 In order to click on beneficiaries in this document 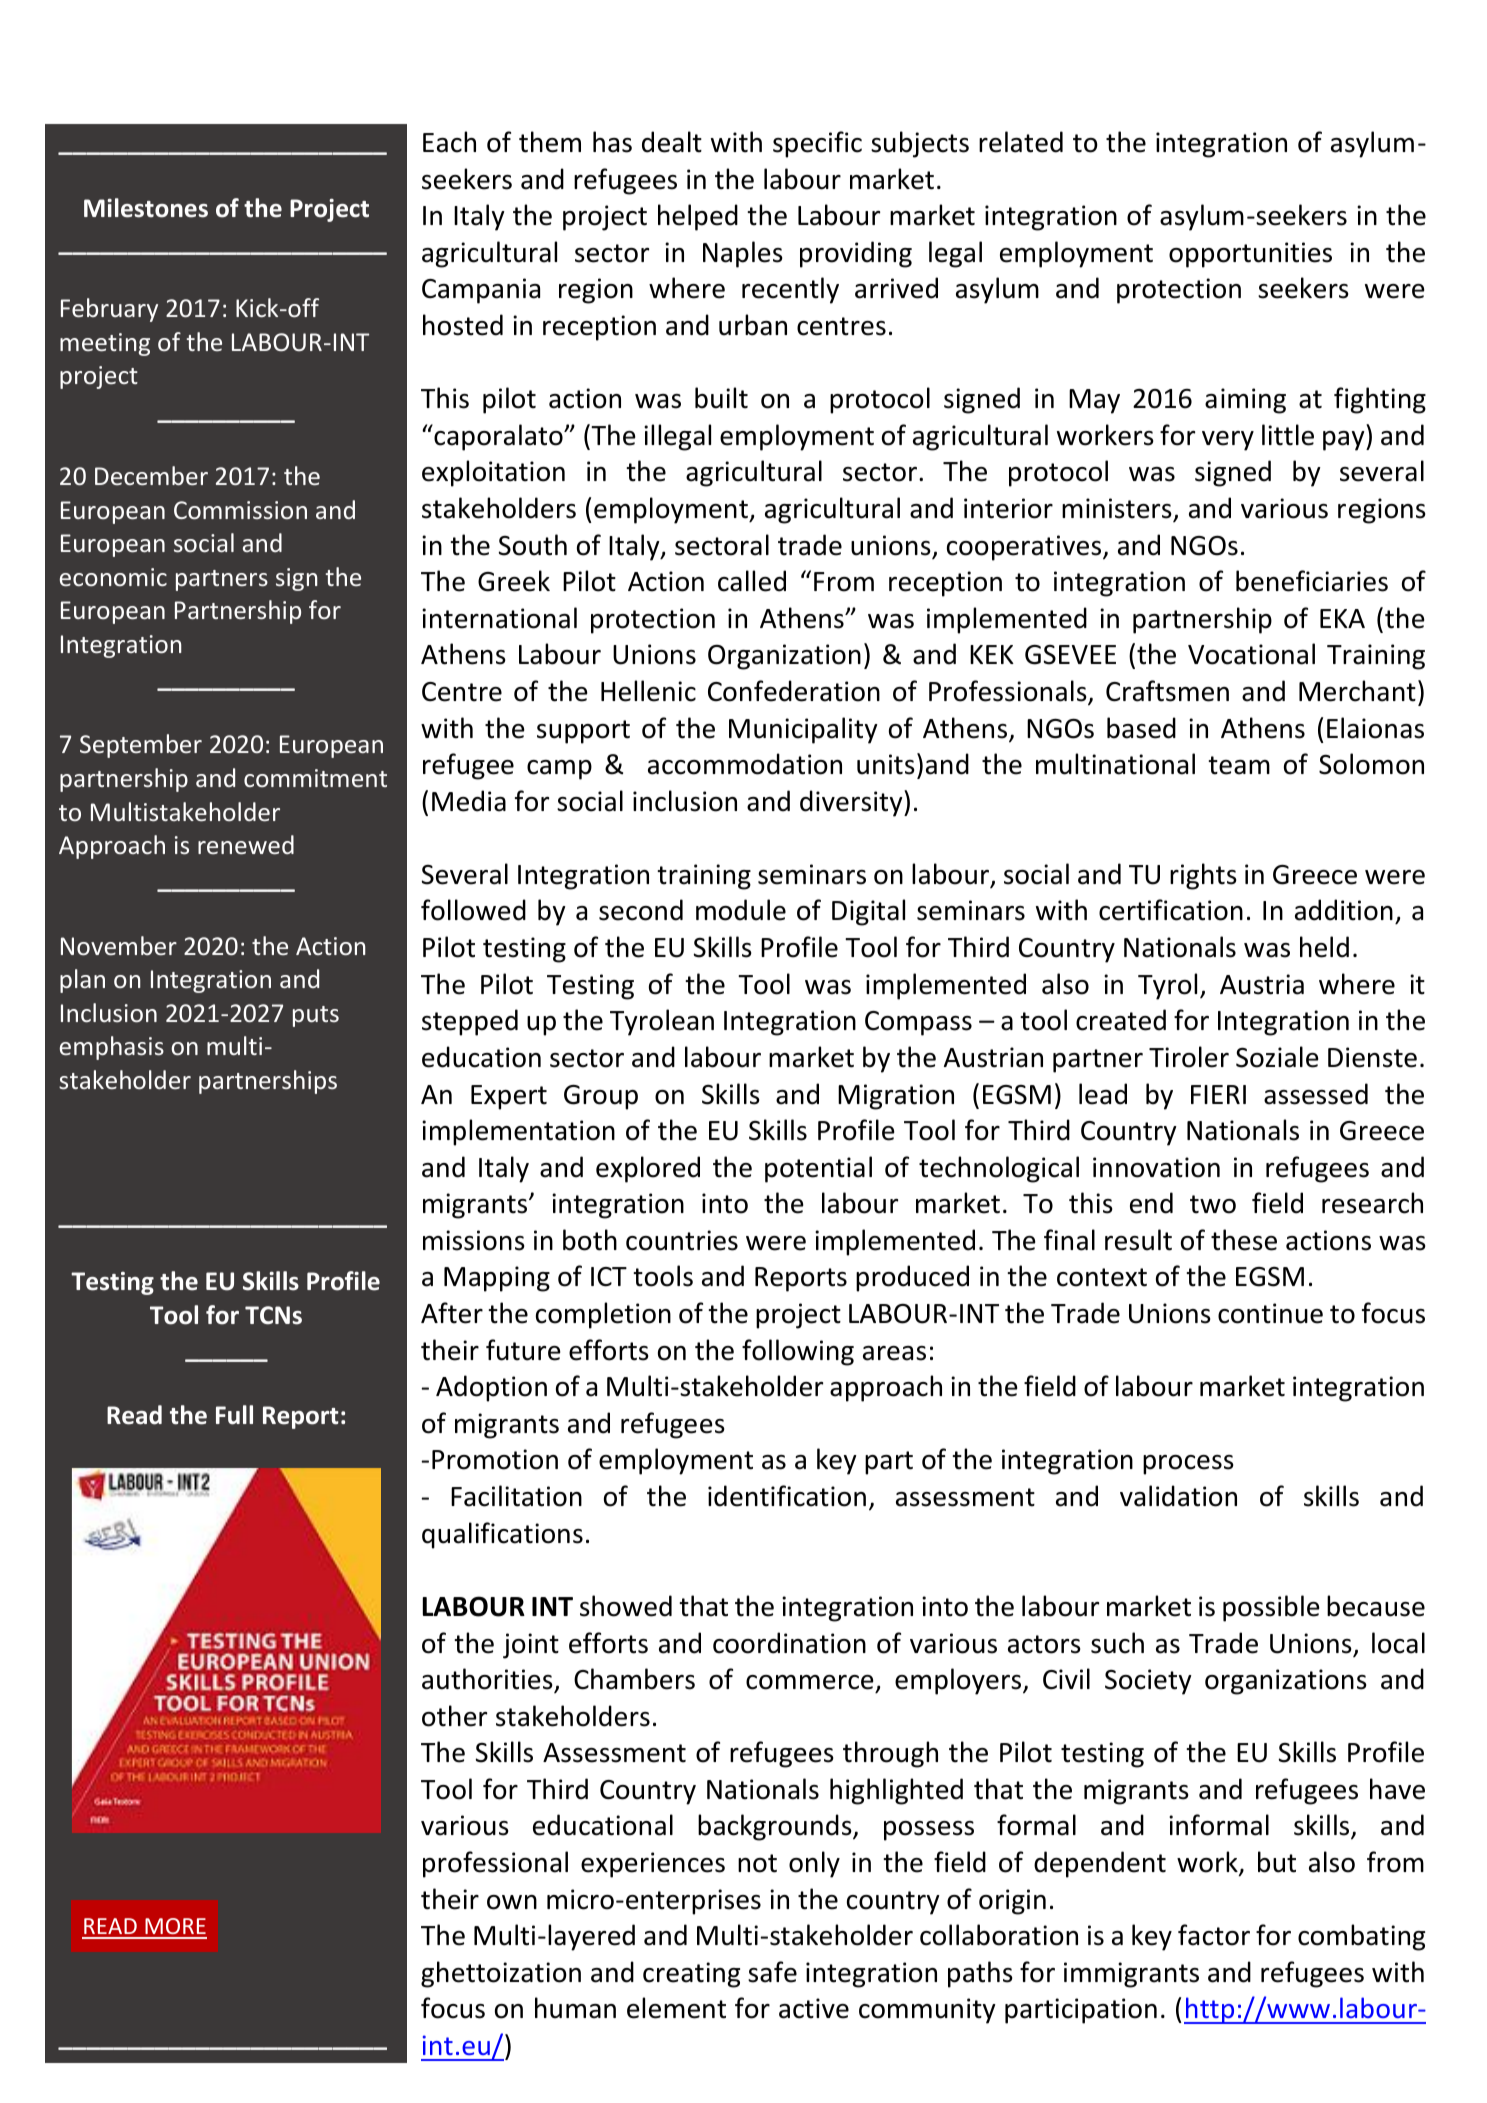, I will do `click(1312, 581)`.
